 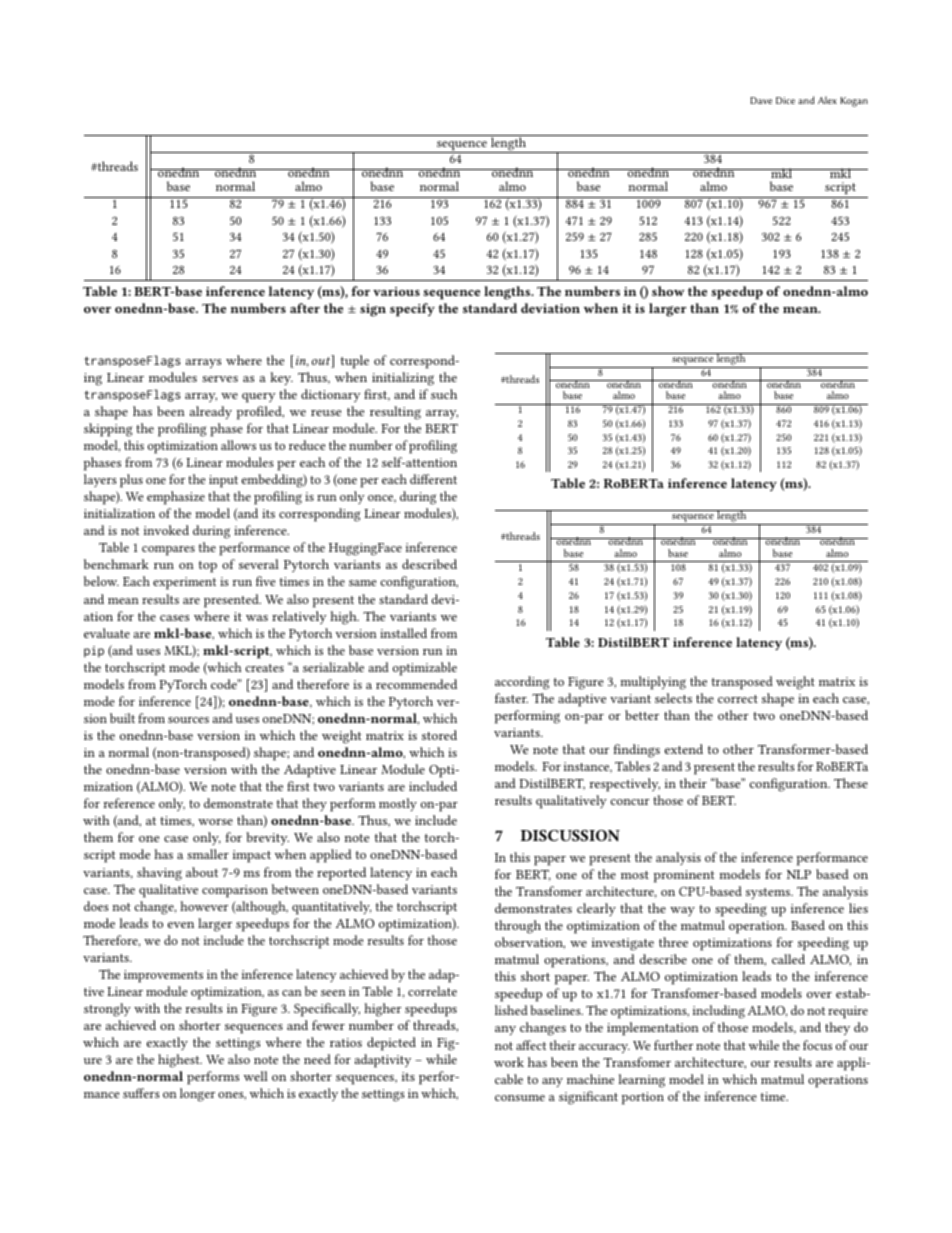 I want to click on correct, so click(x=738, y=699).
